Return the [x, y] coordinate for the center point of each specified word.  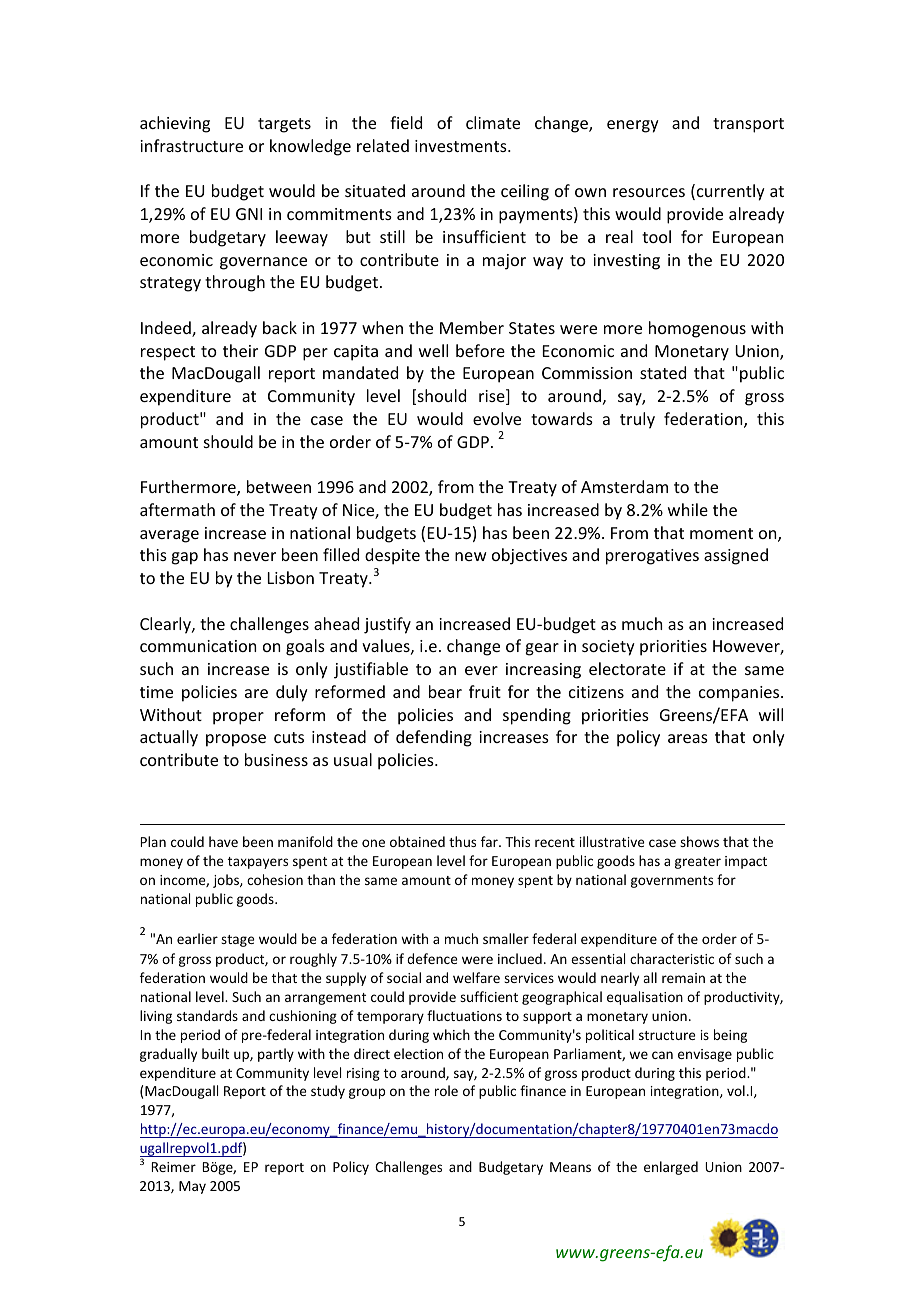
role [446, 1090]
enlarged [671, 1168]
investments [462, 146]
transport [748, 125]
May [192, 1187]
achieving [175, 124]
